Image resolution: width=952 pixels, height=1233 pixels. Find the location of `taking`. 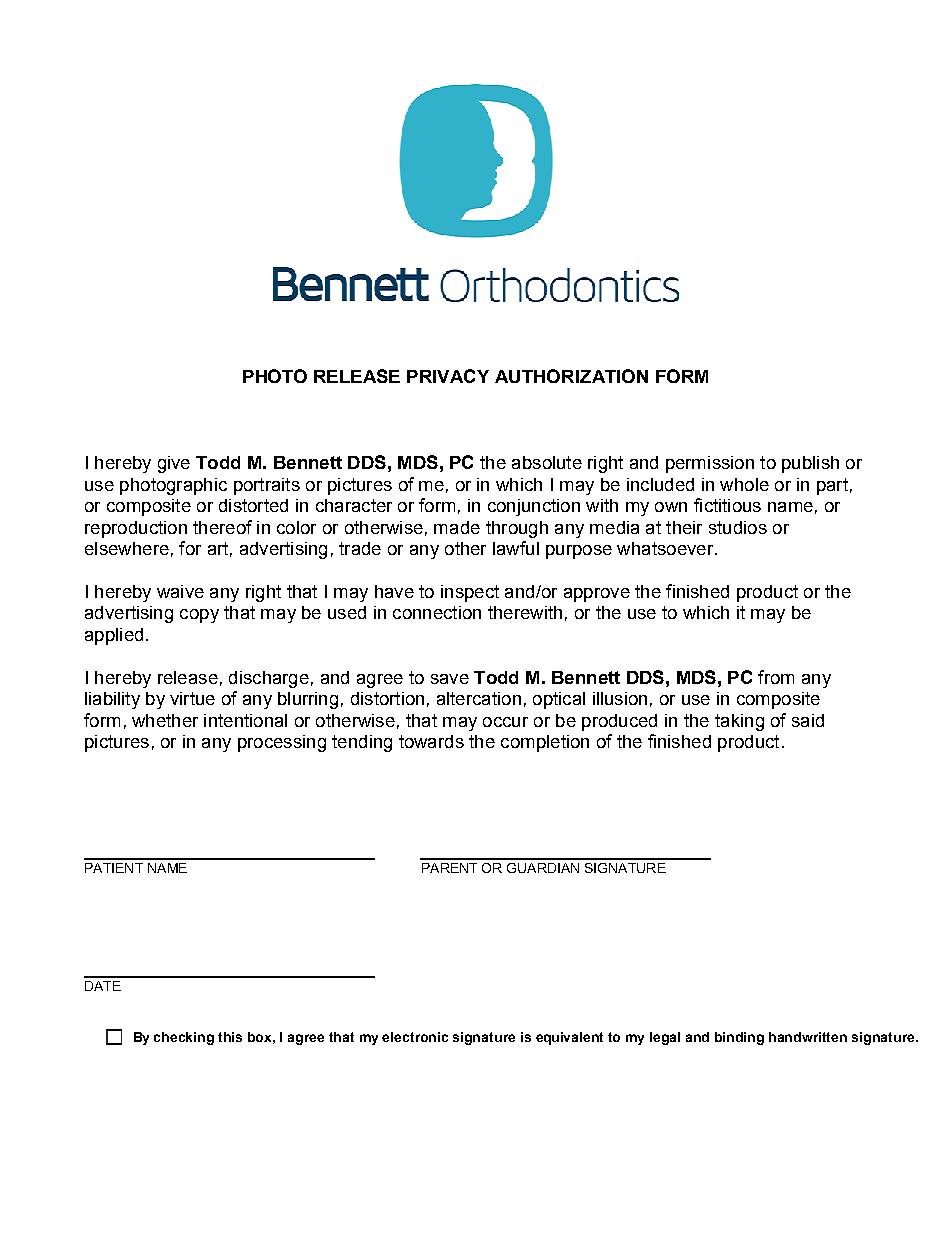

taking is located at coordinates (739, 722).
